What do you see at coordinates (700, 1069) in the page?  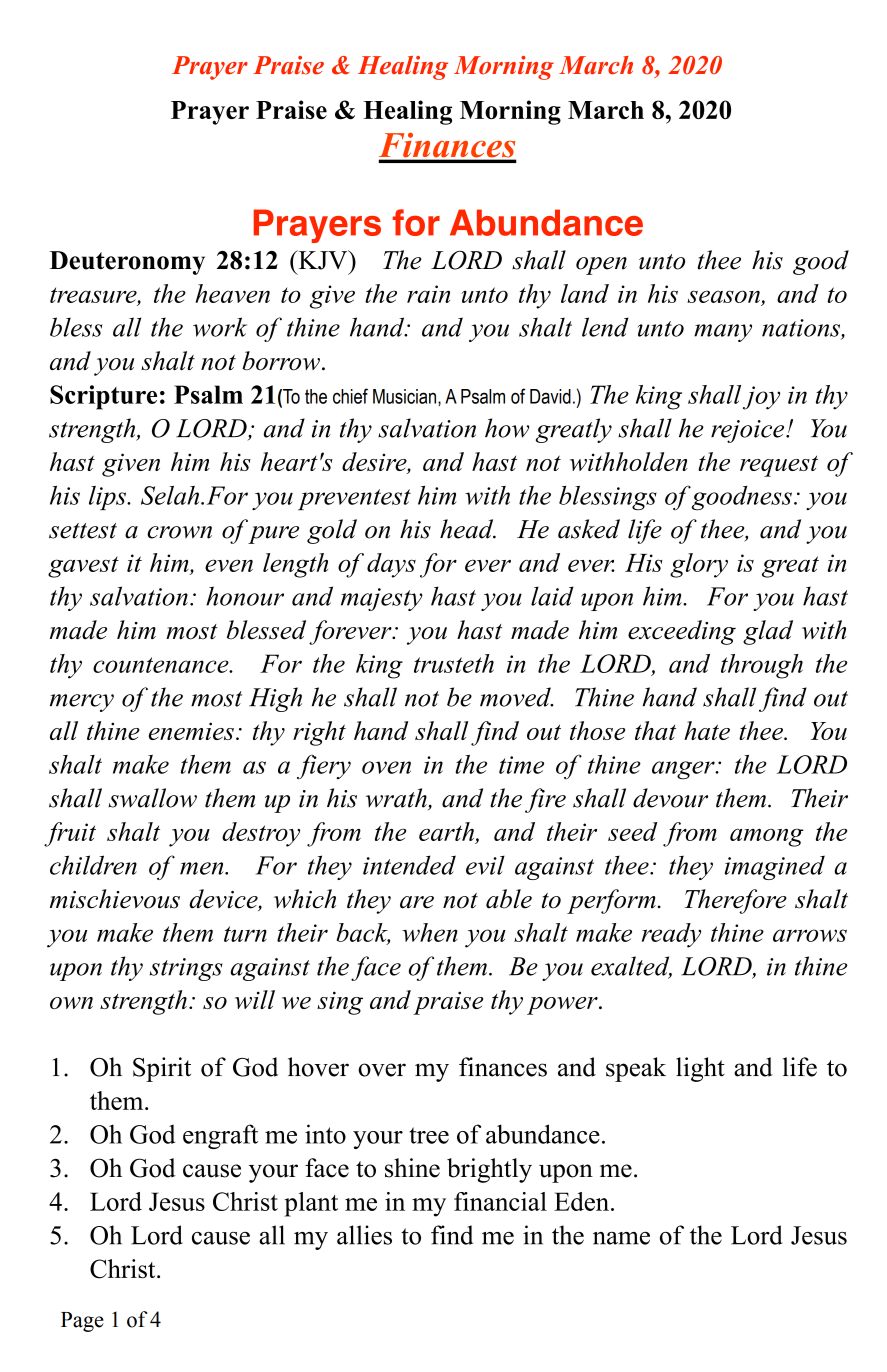 I see `light` at bounding box center [700, 1069].
